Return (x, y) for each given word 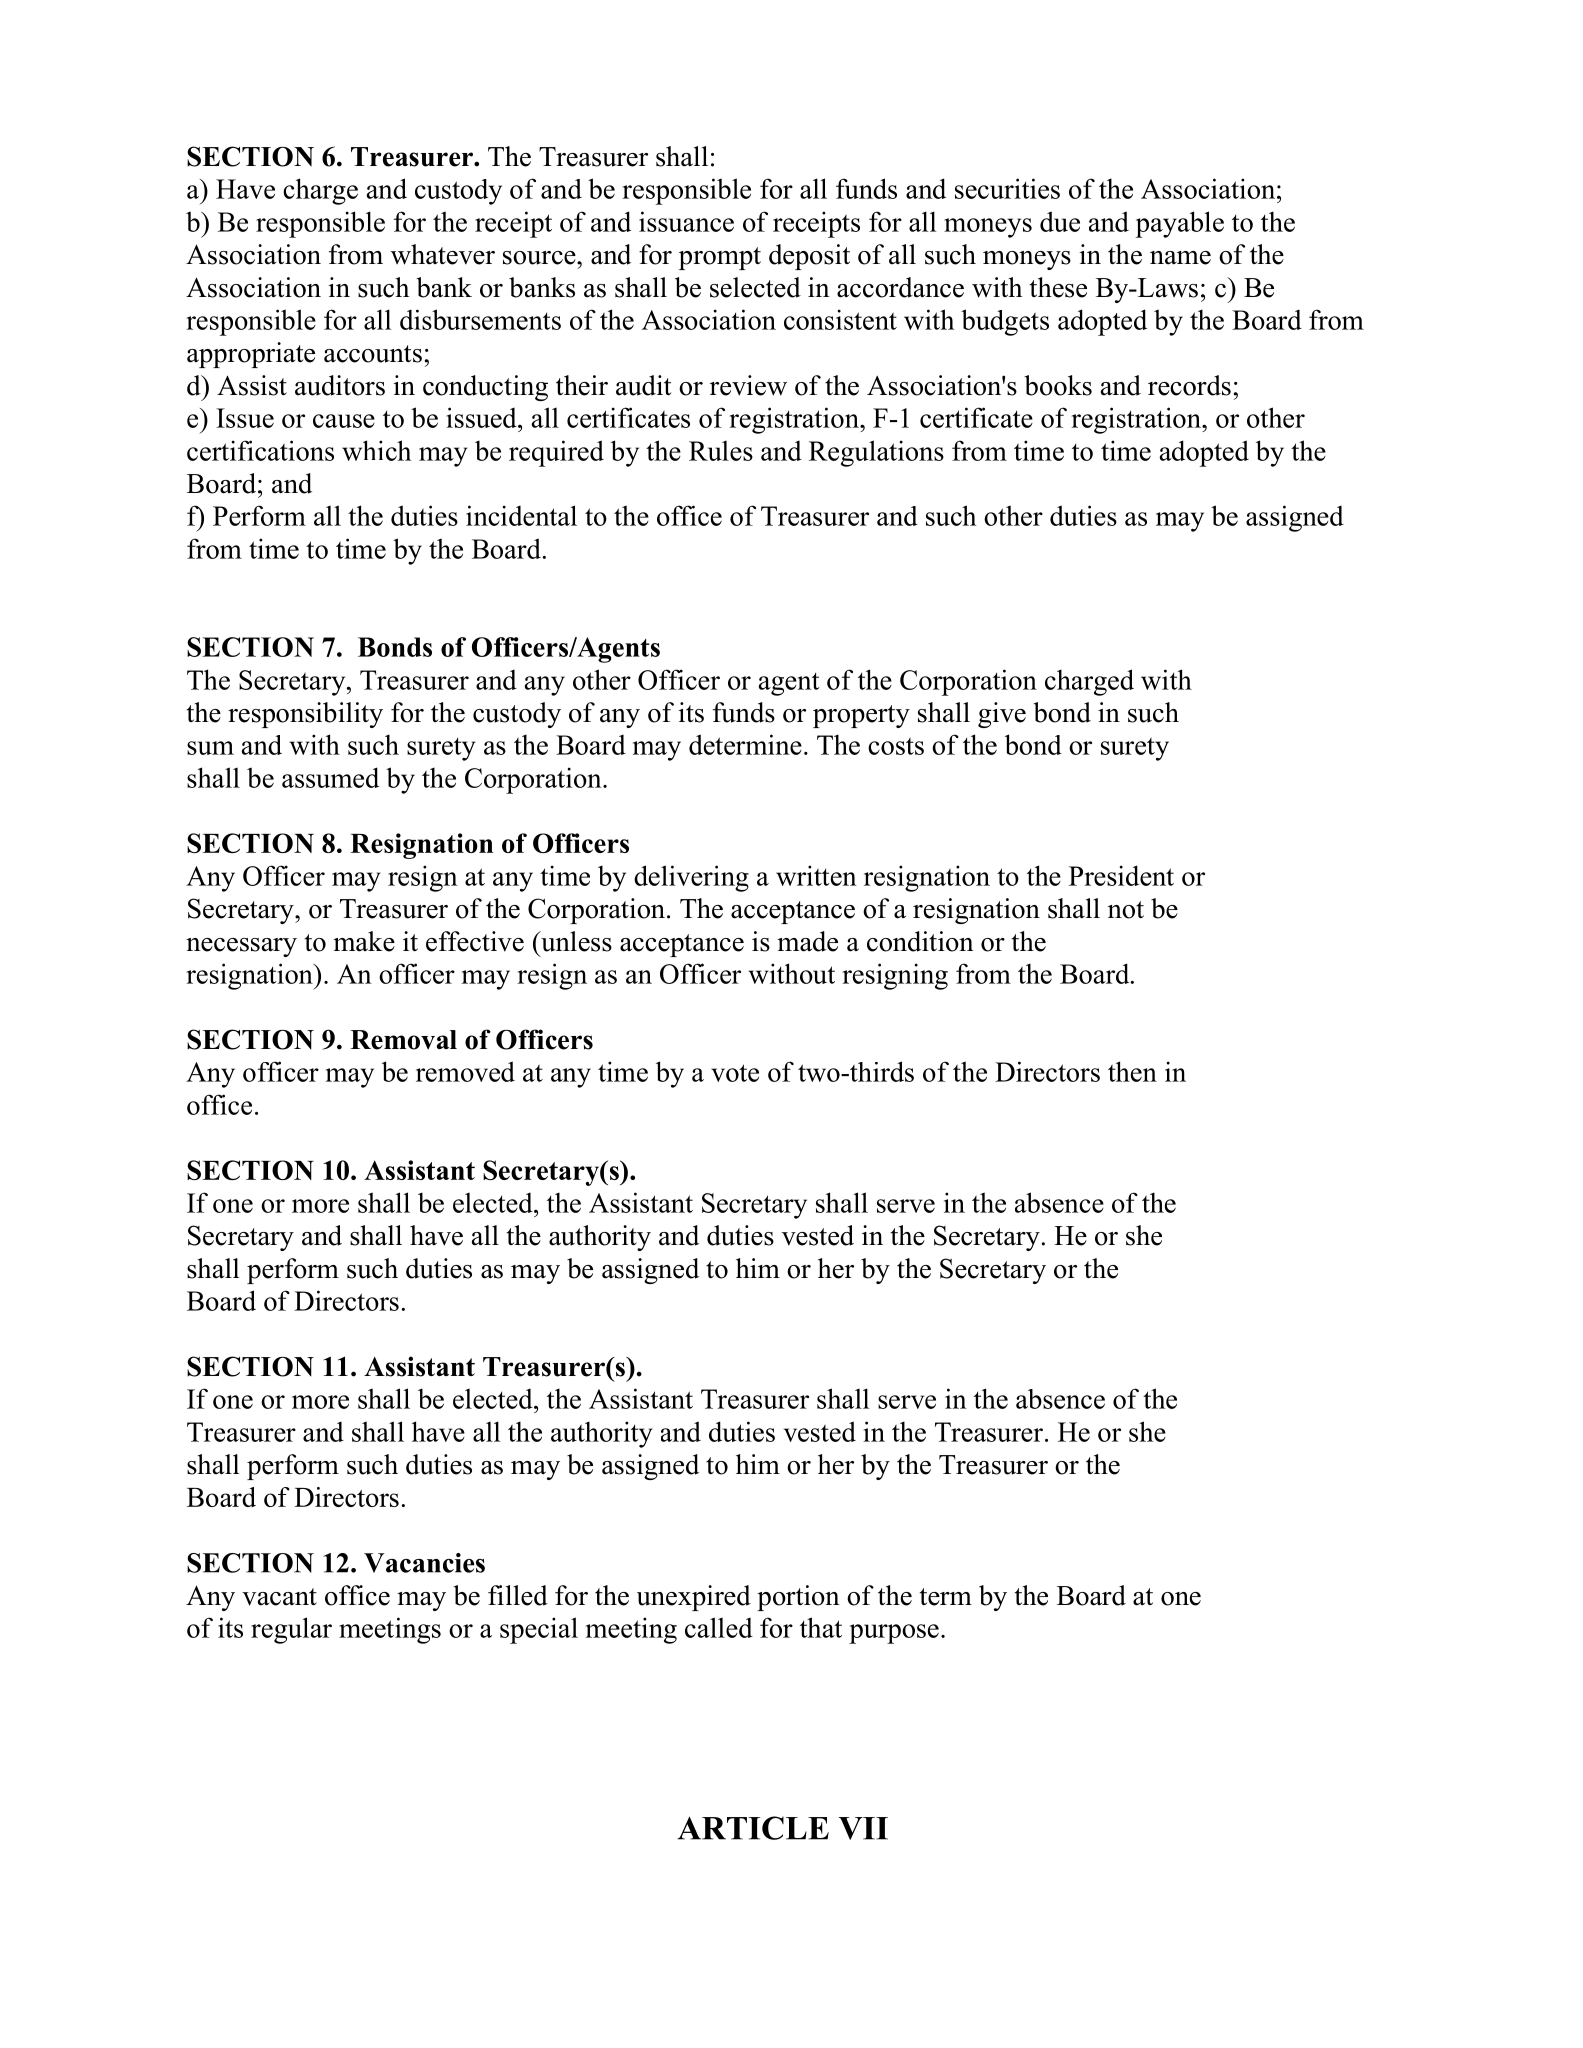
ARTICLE (753, 1828)
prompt (720, 258)
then (1132, 1071)
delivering (691, 878)
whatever (443, 254)
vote (735, 1073)
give (1002, 715)
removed (465, 1071)
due (1060, 221)
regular (291, 1630)
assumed (330, 777)
